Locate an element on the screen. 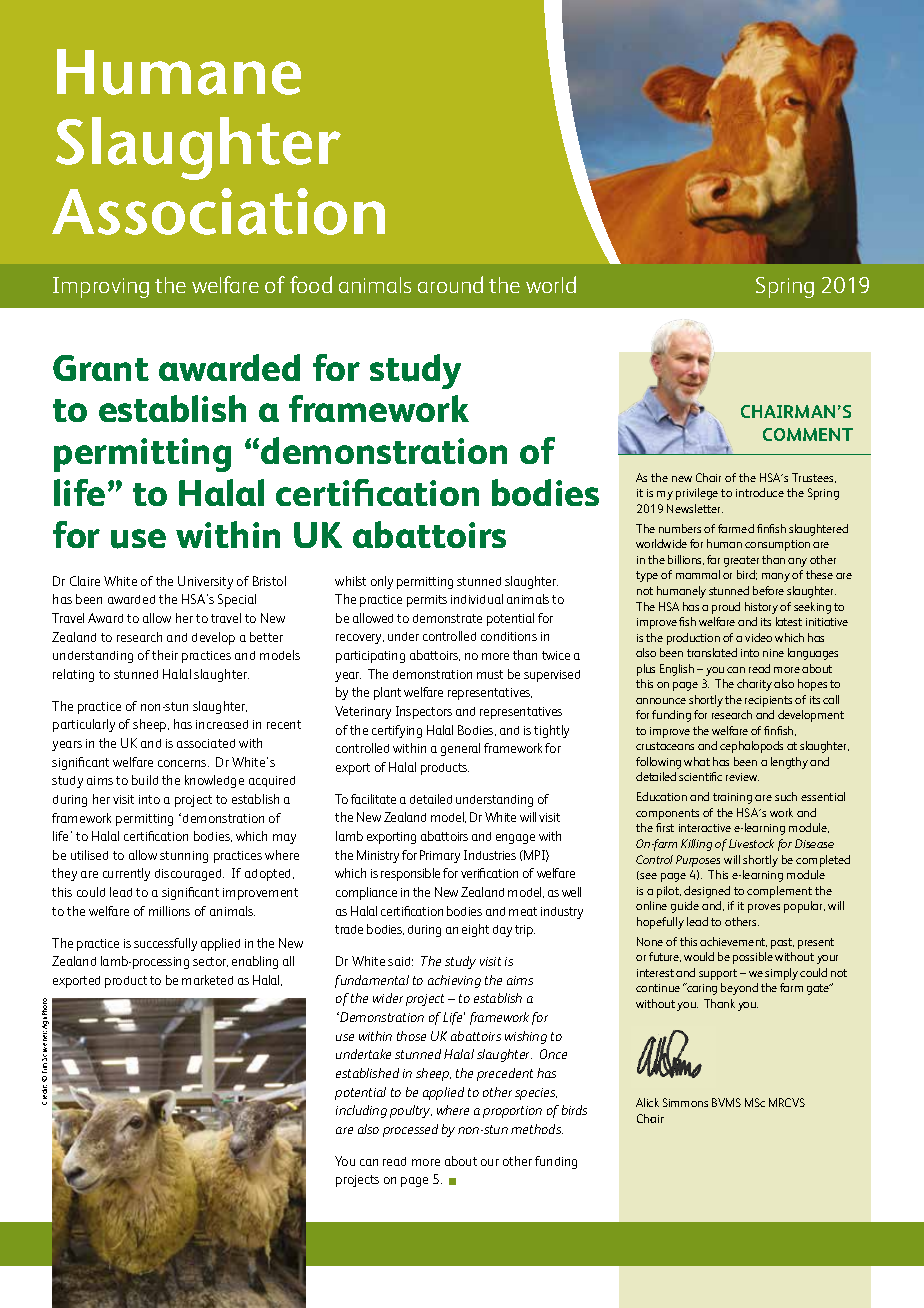 The image size is (924, 1308). currently is located at coordinates (126, 874).
